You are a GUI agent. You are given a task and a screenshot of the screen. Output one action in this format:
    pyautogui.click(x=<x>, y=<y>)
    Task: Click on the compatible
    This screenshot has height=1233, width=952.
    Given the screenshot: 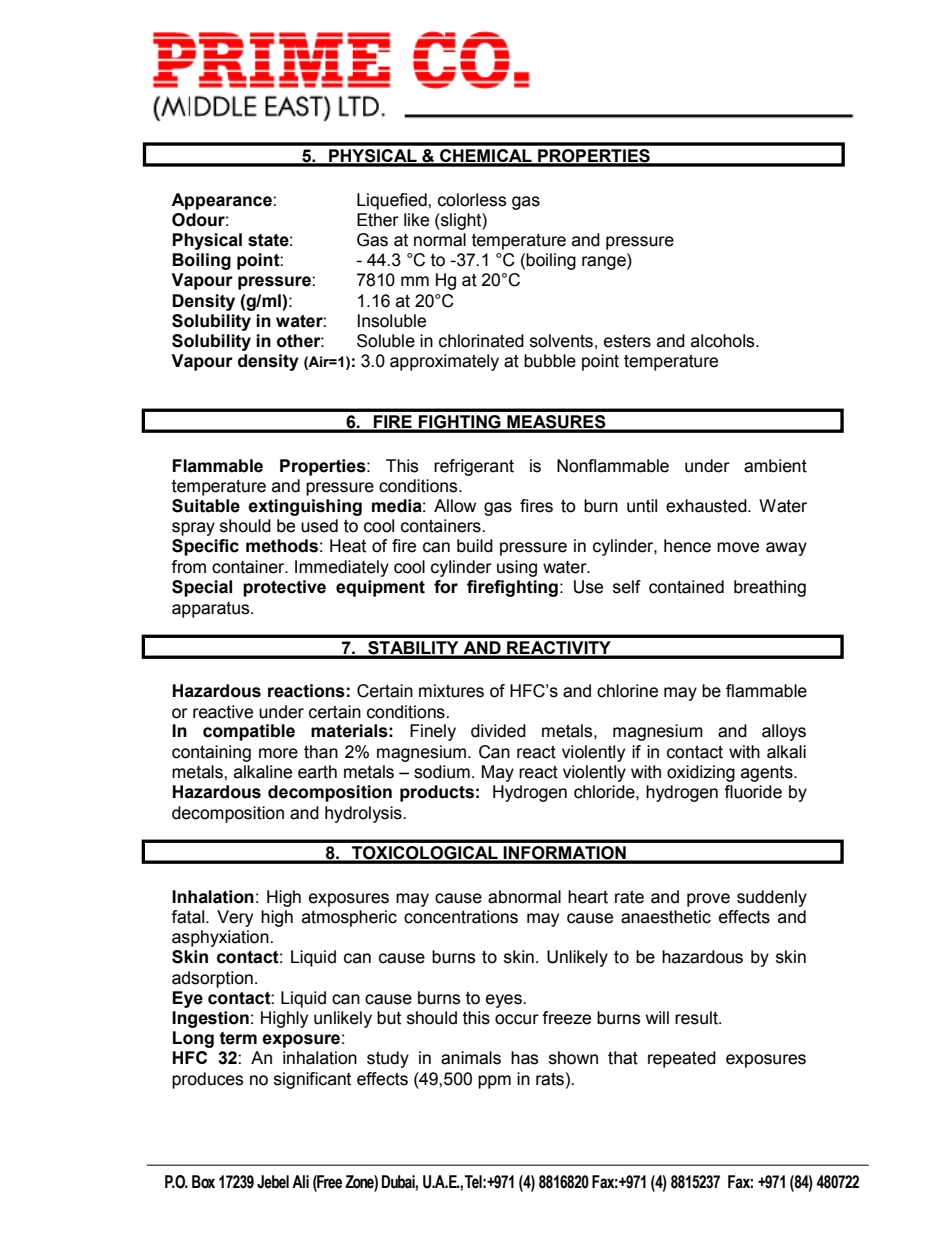 What is the action you would take?
    pyautogui.click(x=249, y=732)
